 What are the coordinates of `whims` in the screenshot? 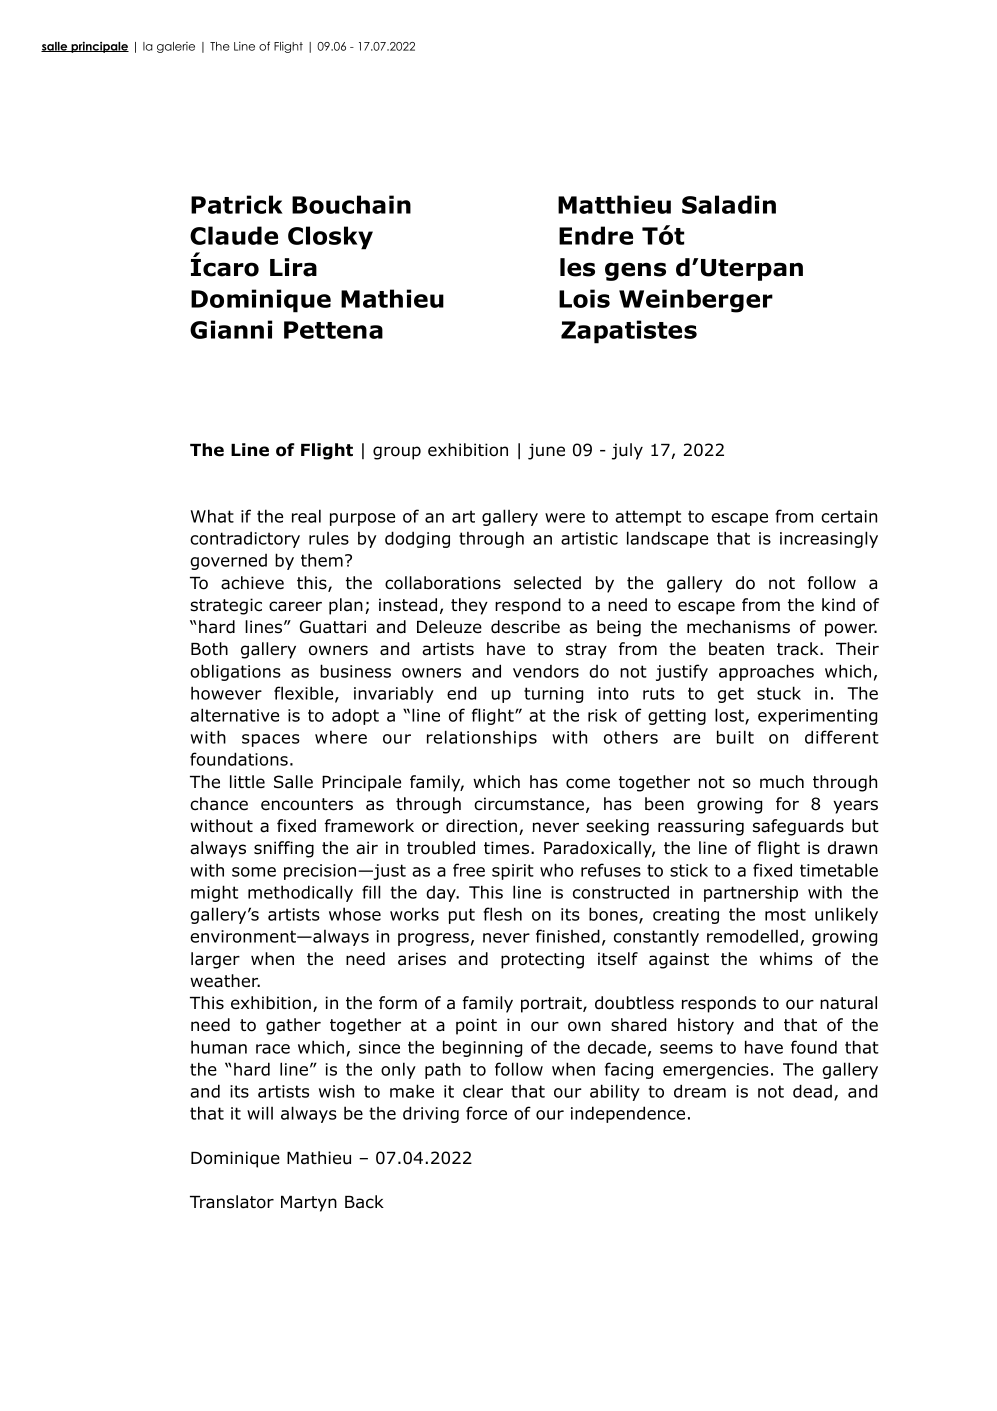 It's located at (786, 959).
